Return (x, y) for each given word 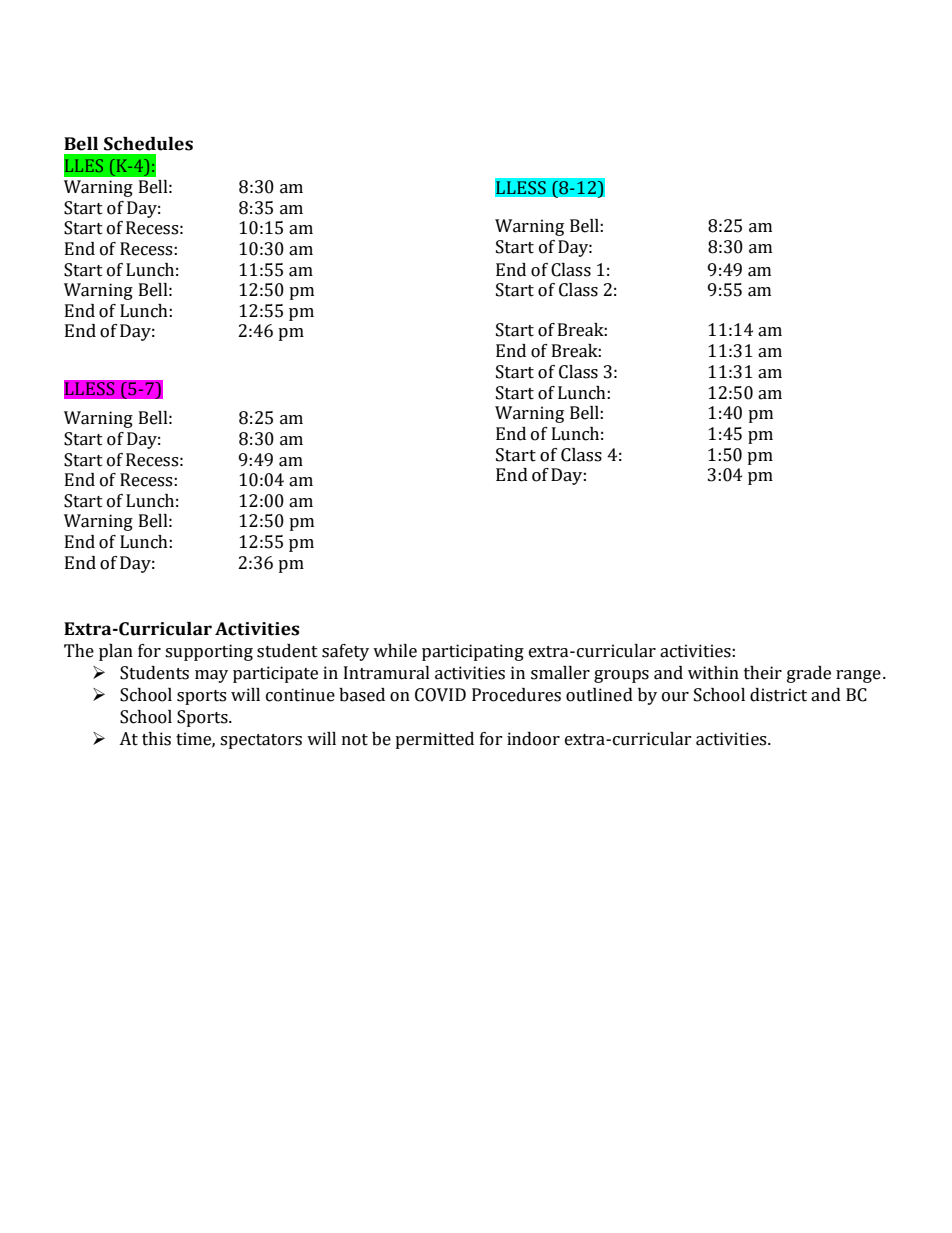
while (395, 651)
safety (345, 652)
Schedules (148, 144)
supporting (209, 652)
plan (116, 652)
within (713, 673)
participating (473, 652)
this (156, 739)
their (763, 673)
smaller (560, 673)
